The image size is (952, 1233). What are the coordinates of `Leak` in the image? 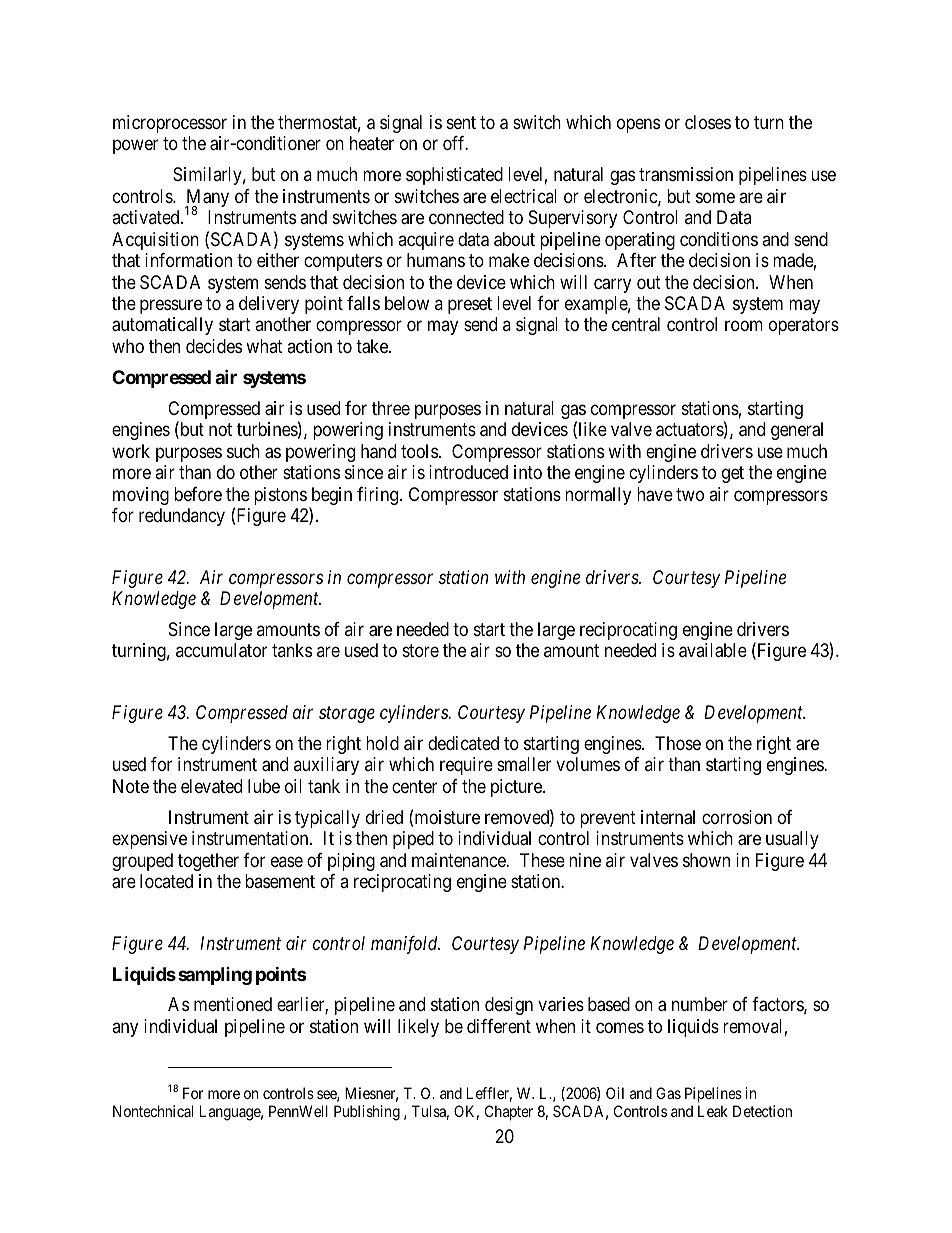 It's located at (713, 1111).
